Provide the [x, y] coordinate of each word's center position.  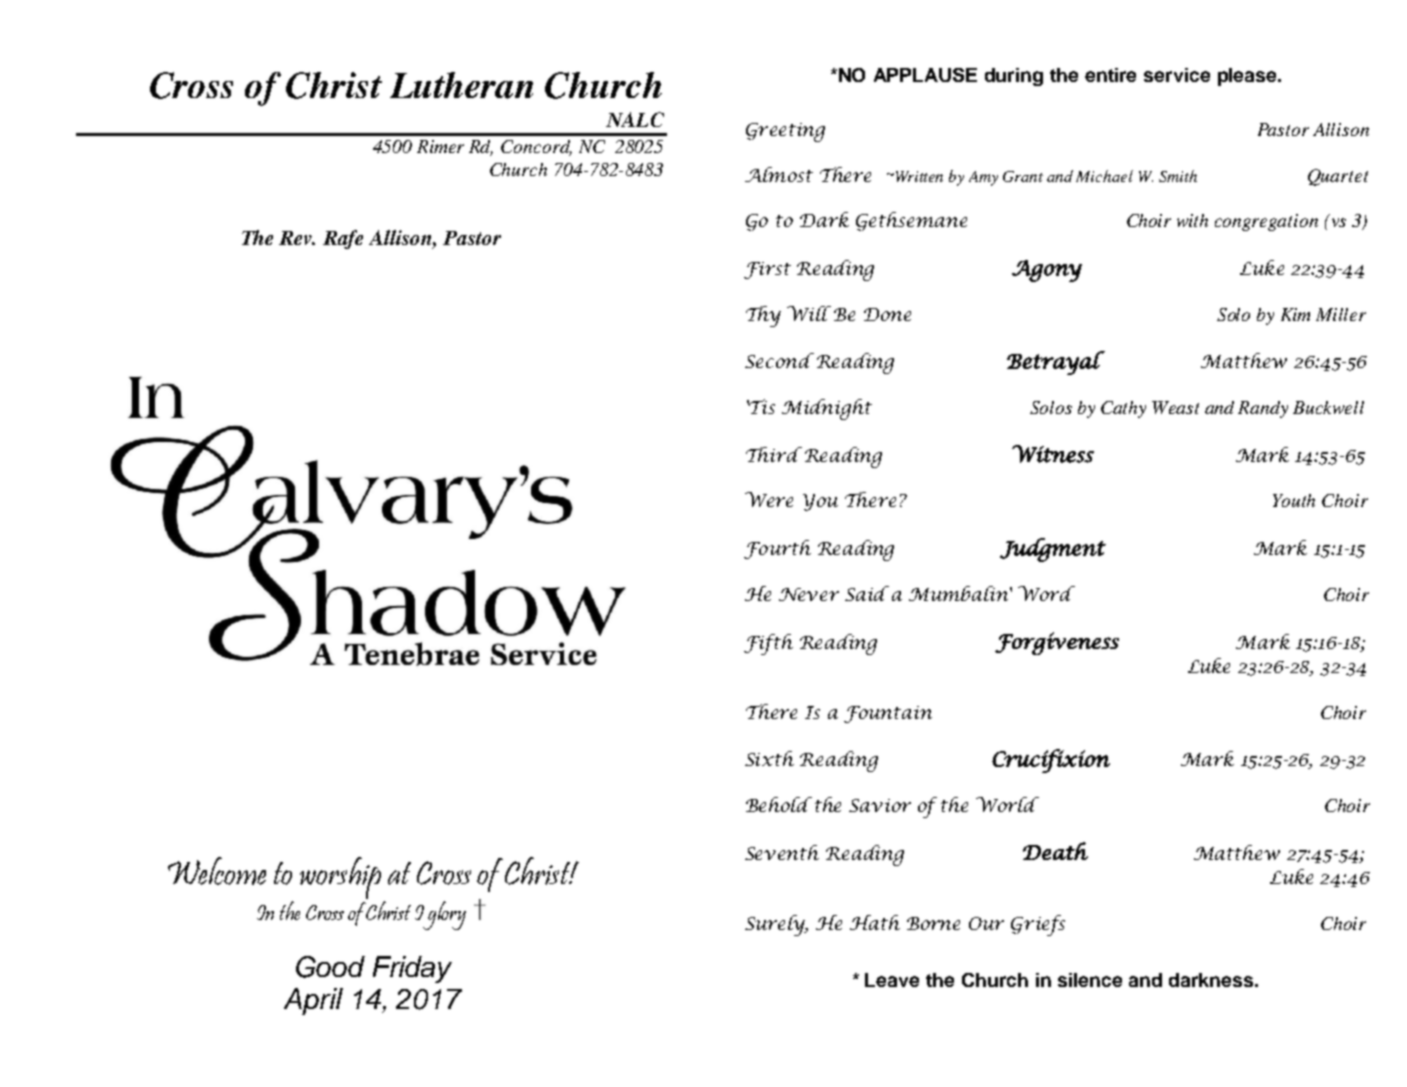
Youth [1294, 500]
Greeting [785, 132]
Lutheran [461, 85]
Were [769, 499]
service [1177, 75]
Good [330, 967]
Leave [892, 980]
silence [1090, 980]
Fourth [777, 549]
